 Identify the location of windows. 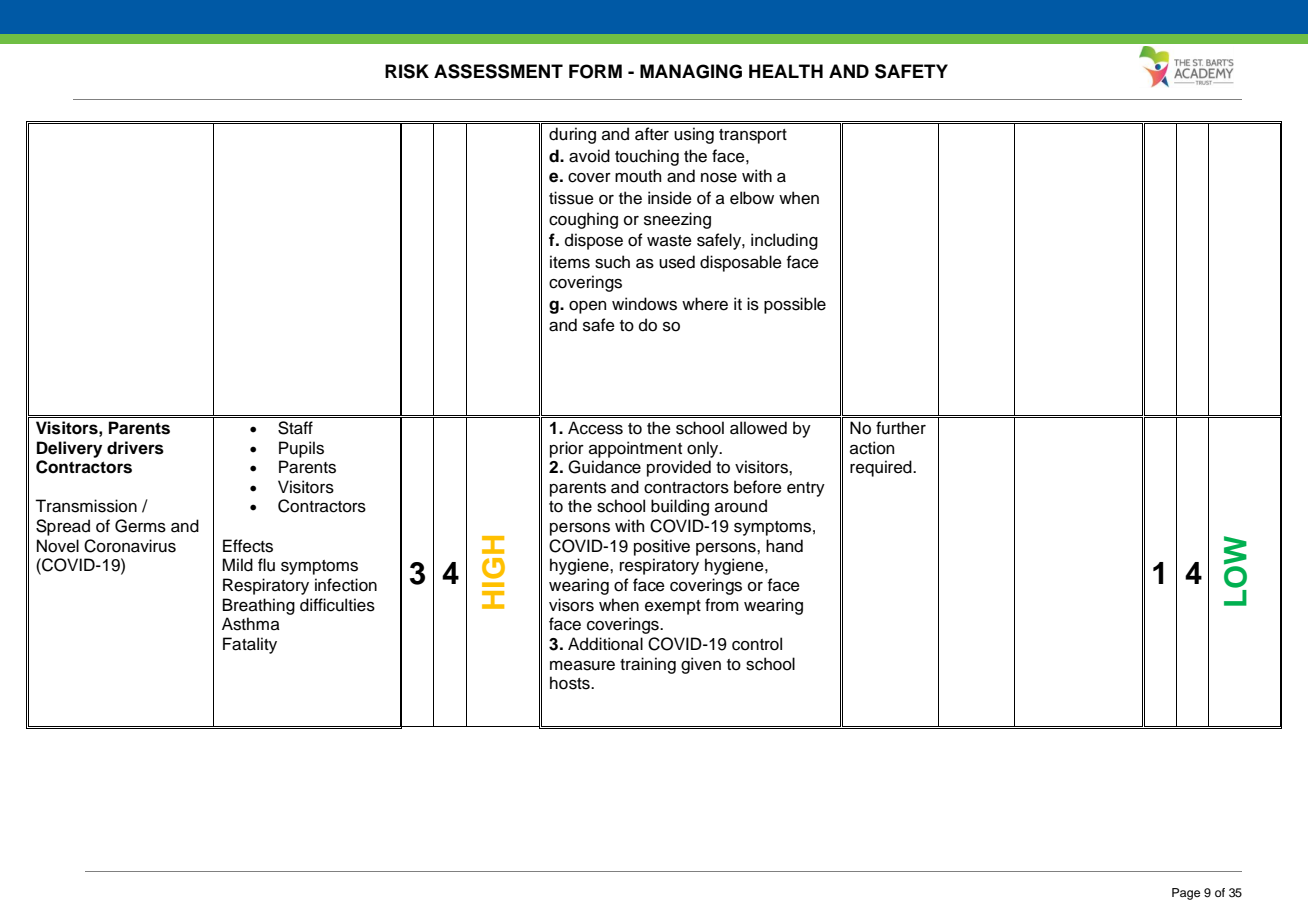
(644, 304).
